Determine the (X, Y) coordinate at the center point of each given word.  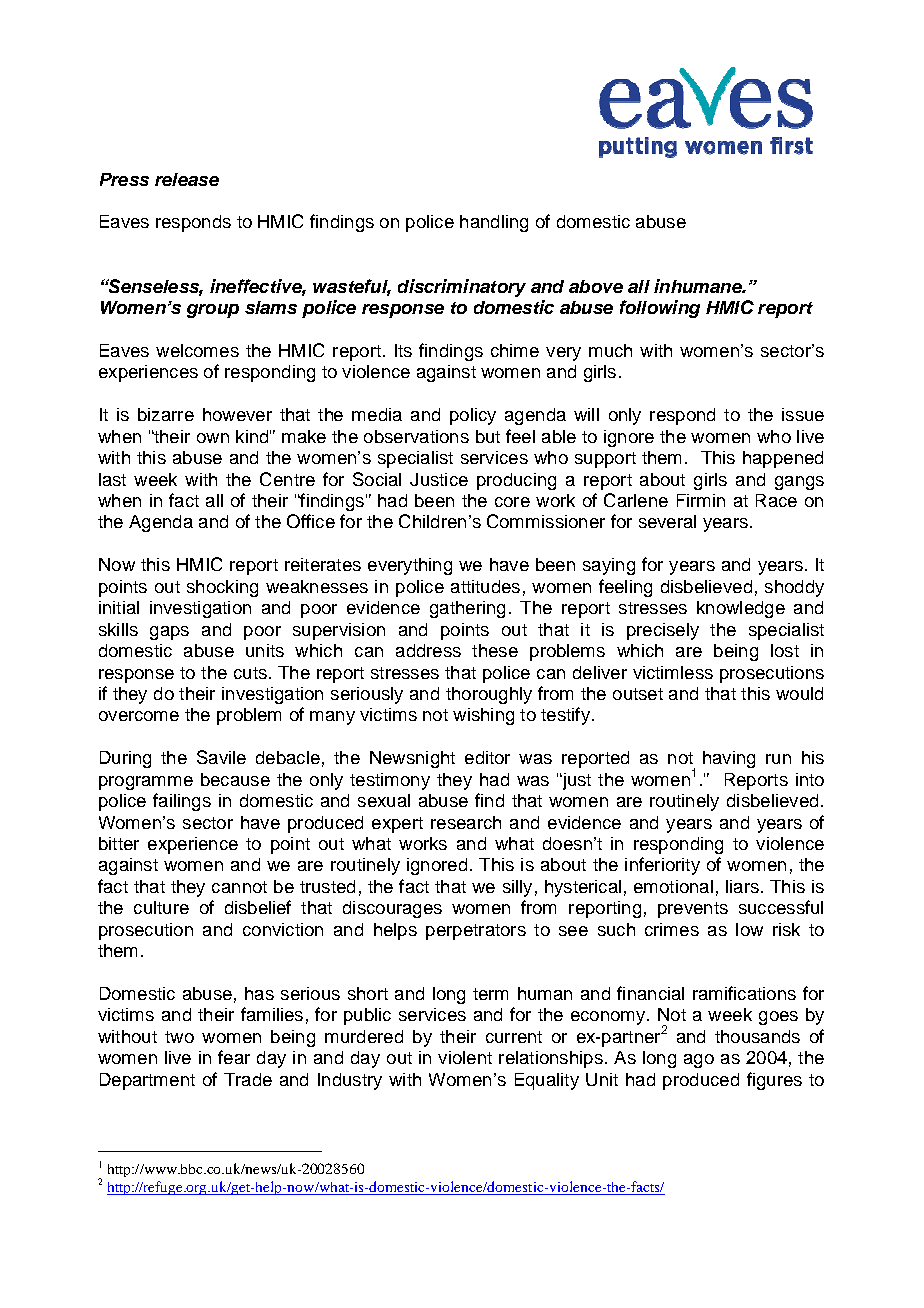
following (660, 309)
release (187, 179)
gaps (169, 633)
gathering (467, 609)
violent (465, 1057)
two (179, 1037)
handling (494, 223)
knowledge (741, 609)
